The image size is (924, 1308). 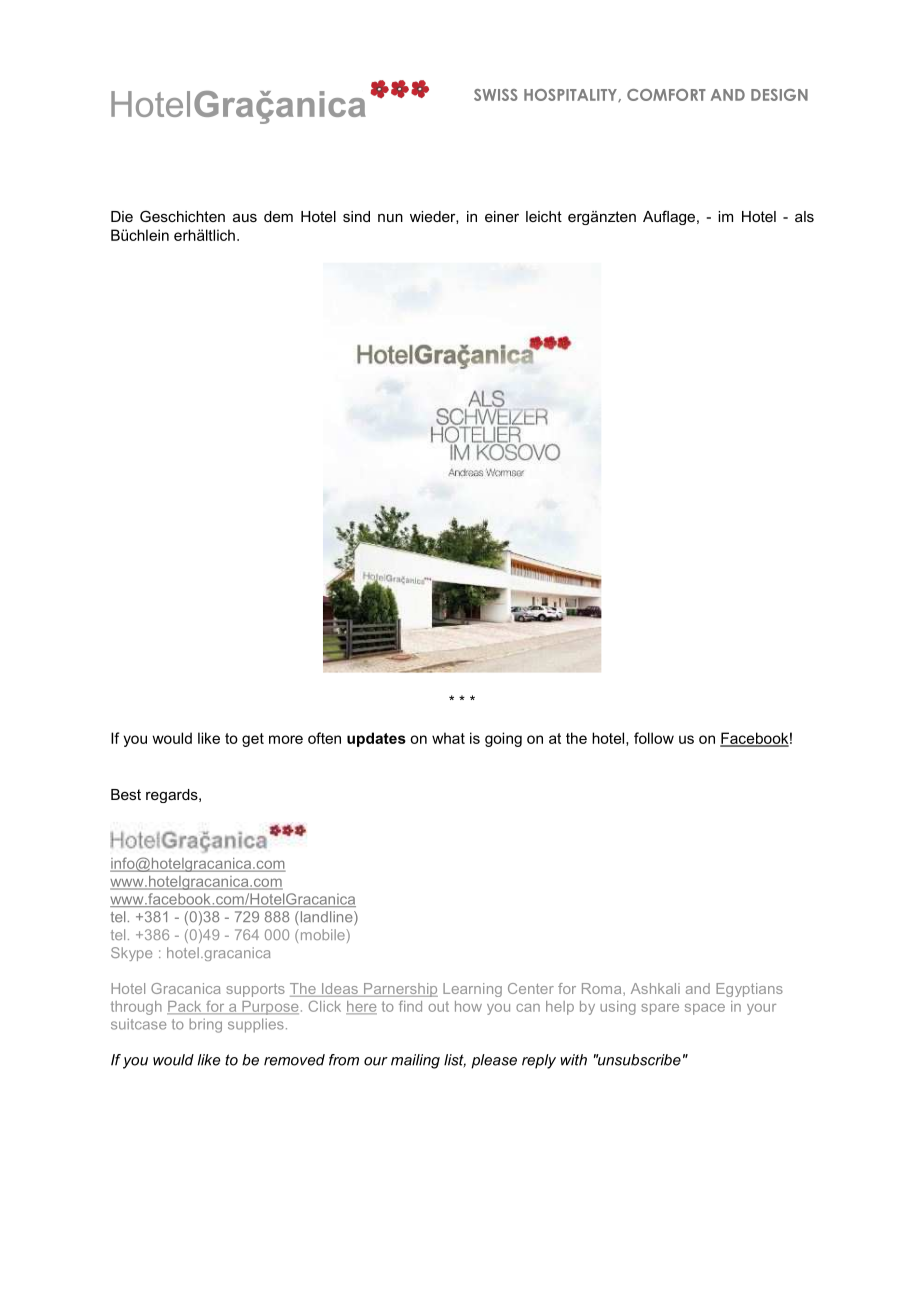 I want to click on what, so click(x=448, y=738).
